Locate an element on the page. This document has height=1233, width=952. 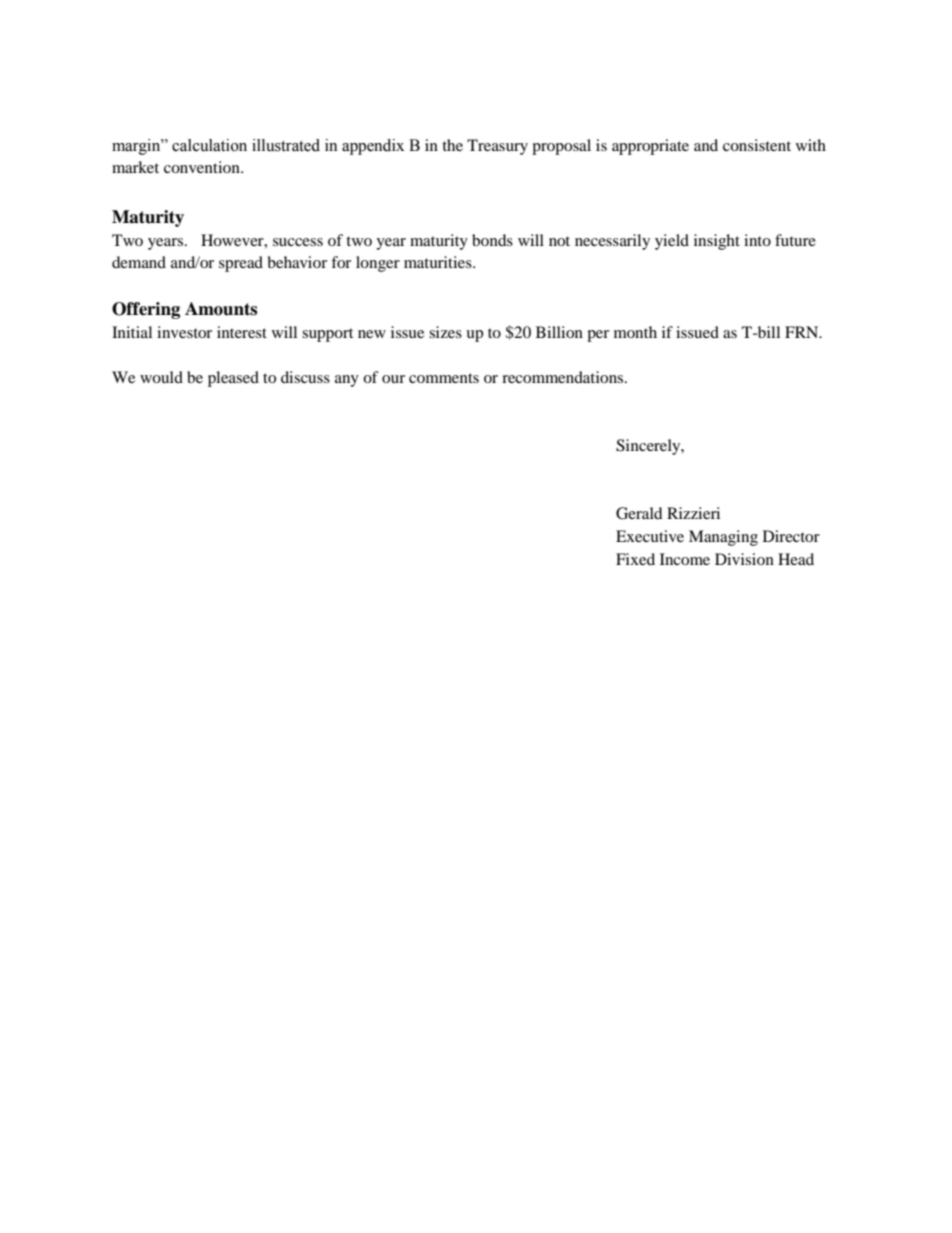
Amounts is located at coordinates (221, 309).
